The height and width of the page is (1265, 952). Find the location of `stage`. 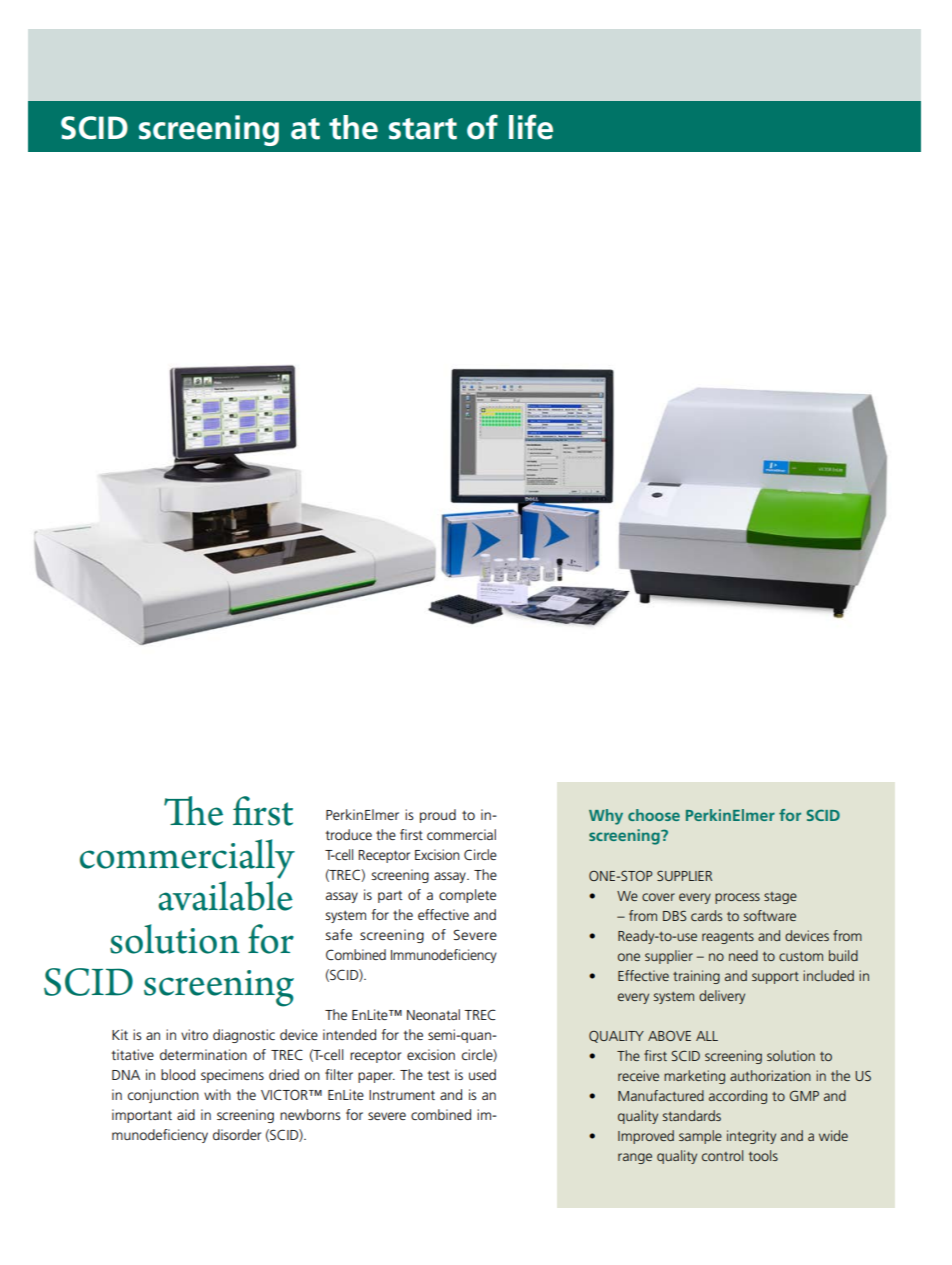

stage is located at coordinates (780, 898).
